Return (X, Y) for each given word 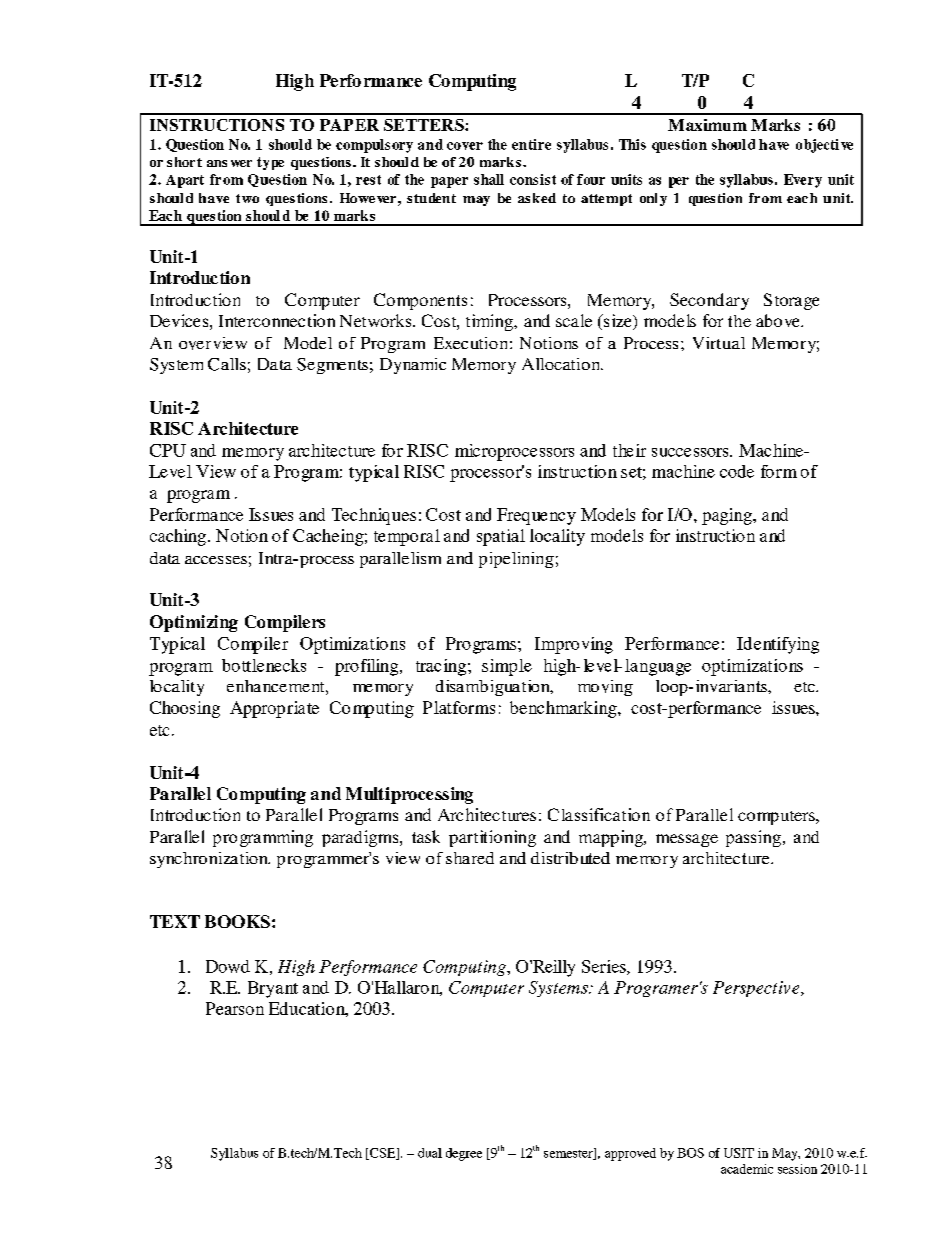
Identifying (778, 645)
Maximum (707, 125)
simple (507, 667)
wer (241, 163)
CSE (383, 1154)
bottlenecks (264, 665)
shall (489, 179)
